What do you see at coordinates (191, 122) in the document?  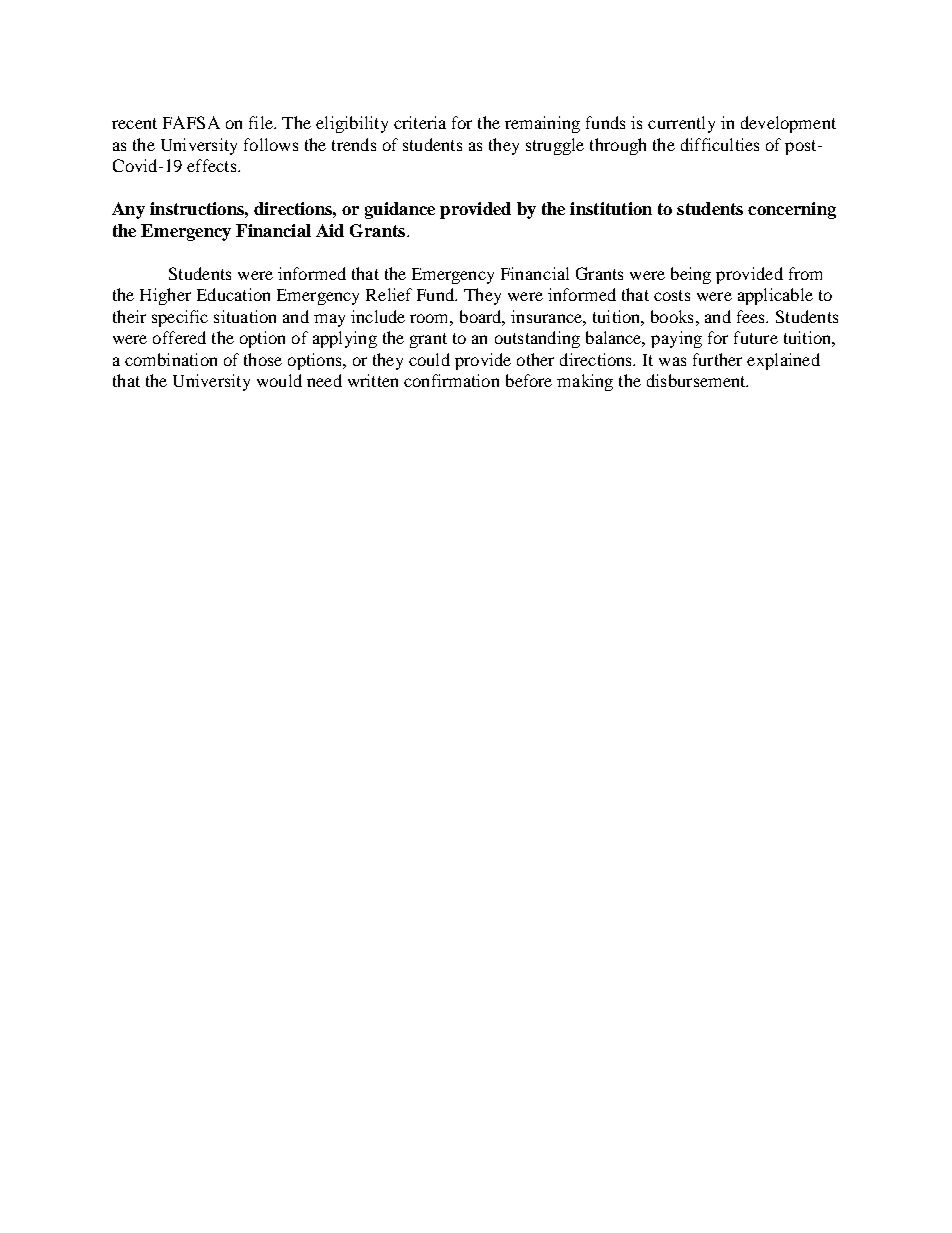 I see `FAFSA` at bounding box center [191, 122].
